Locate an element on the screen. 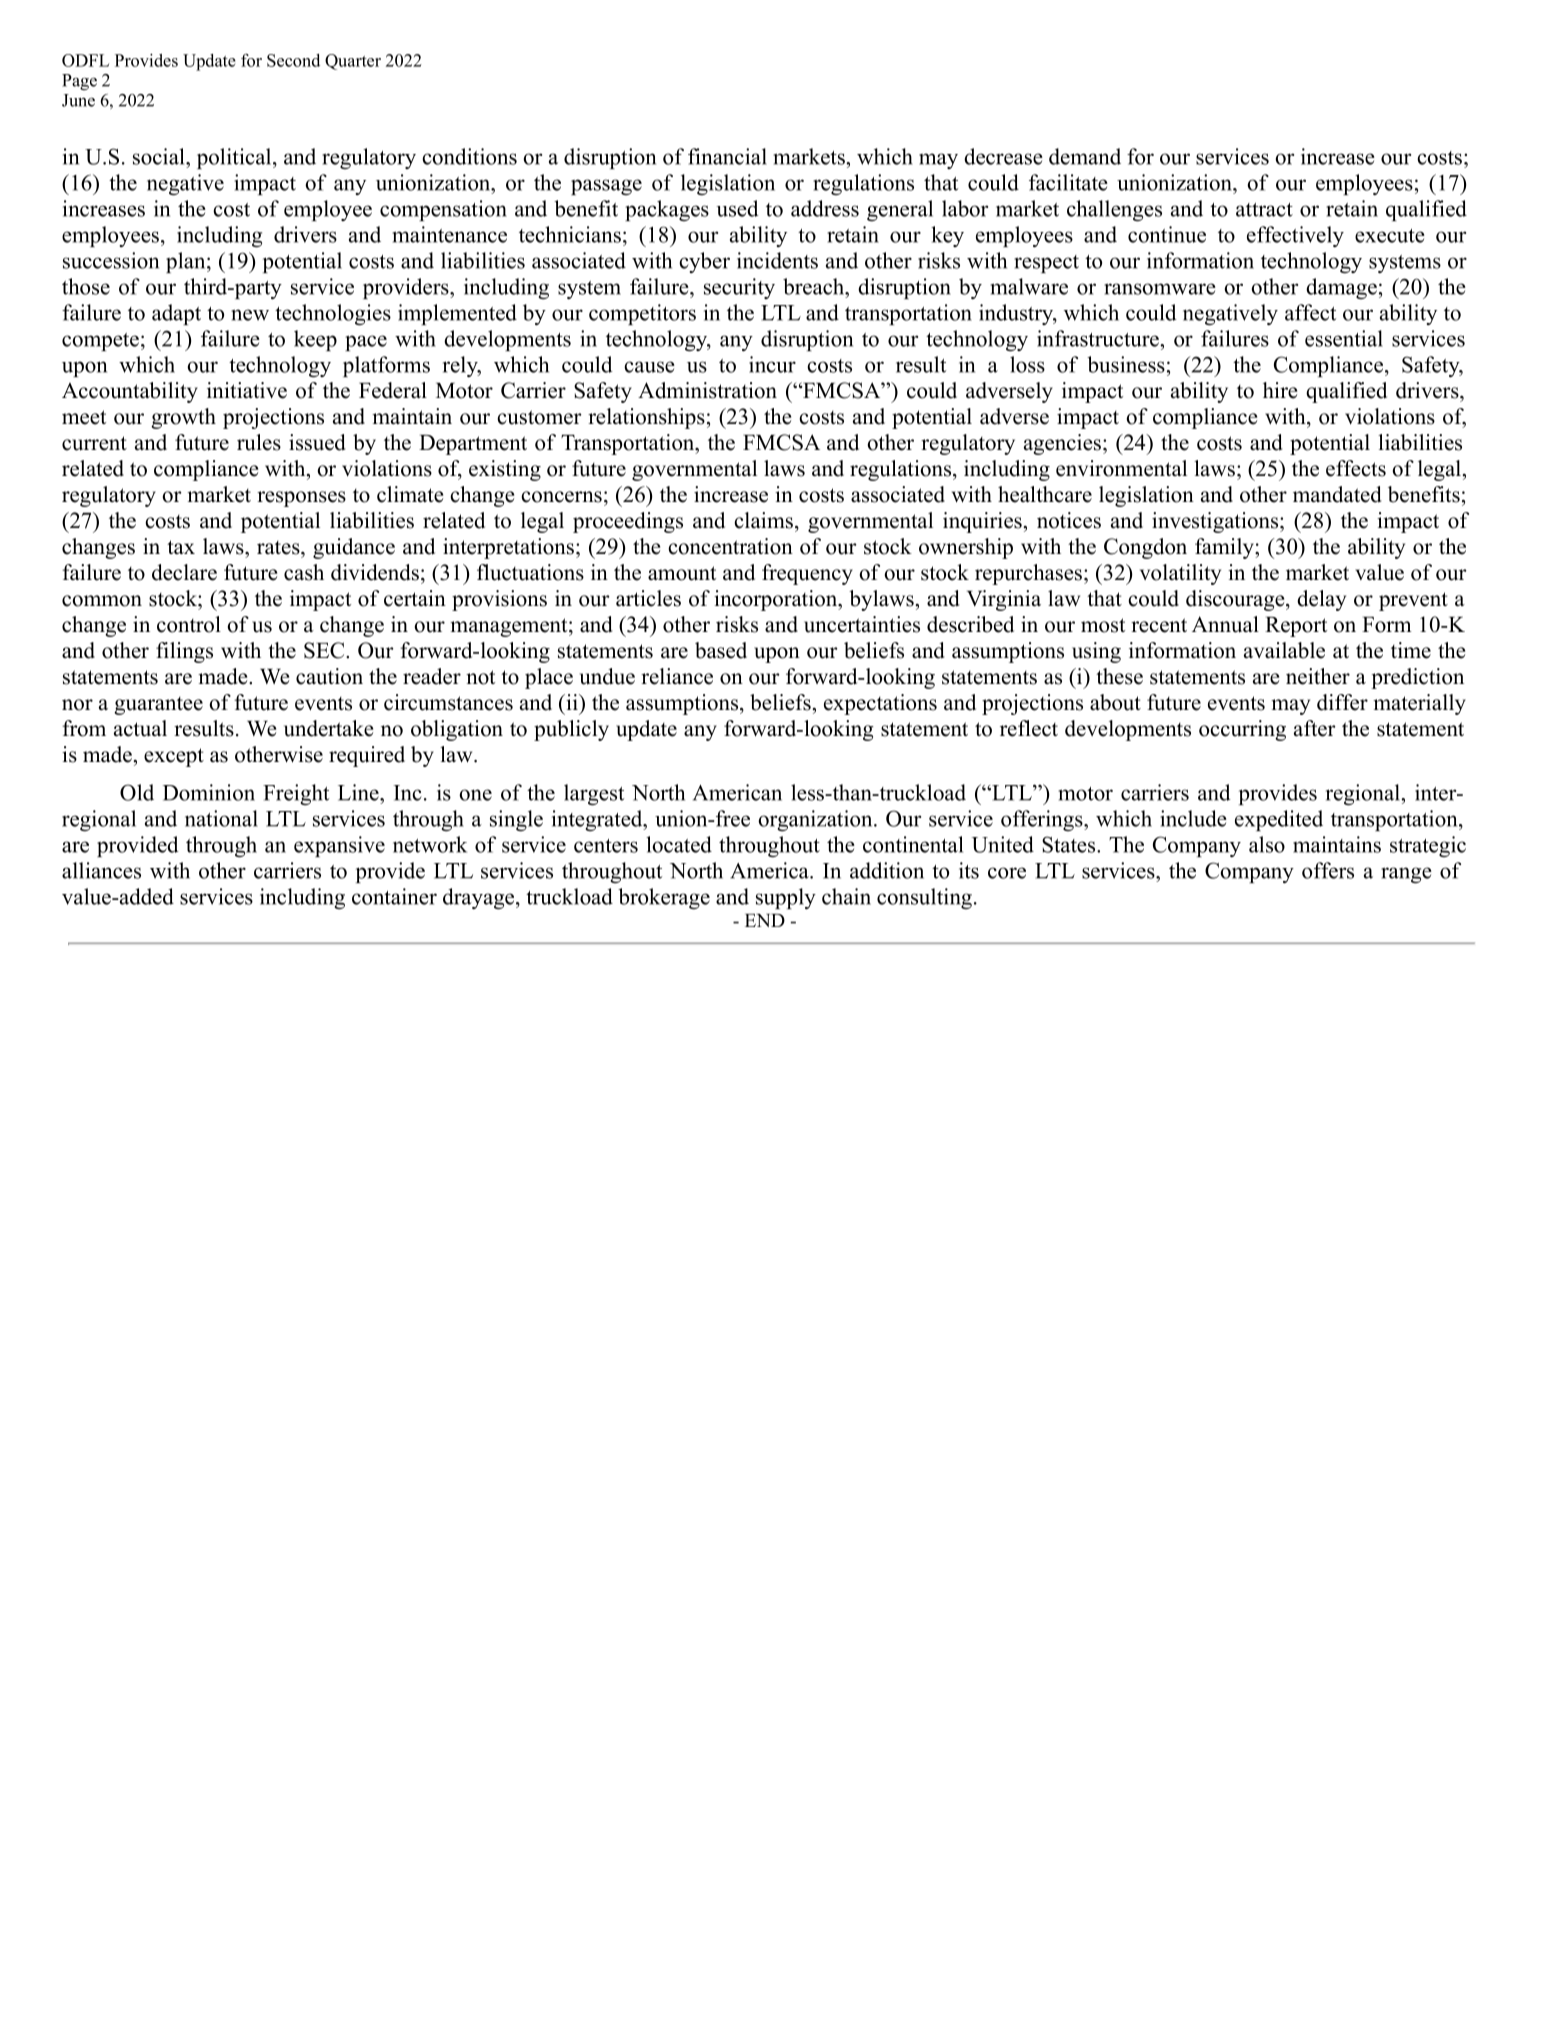 The height and width of the screenshot is (2018, 1559). claims is located at coordinates (763, 520).
